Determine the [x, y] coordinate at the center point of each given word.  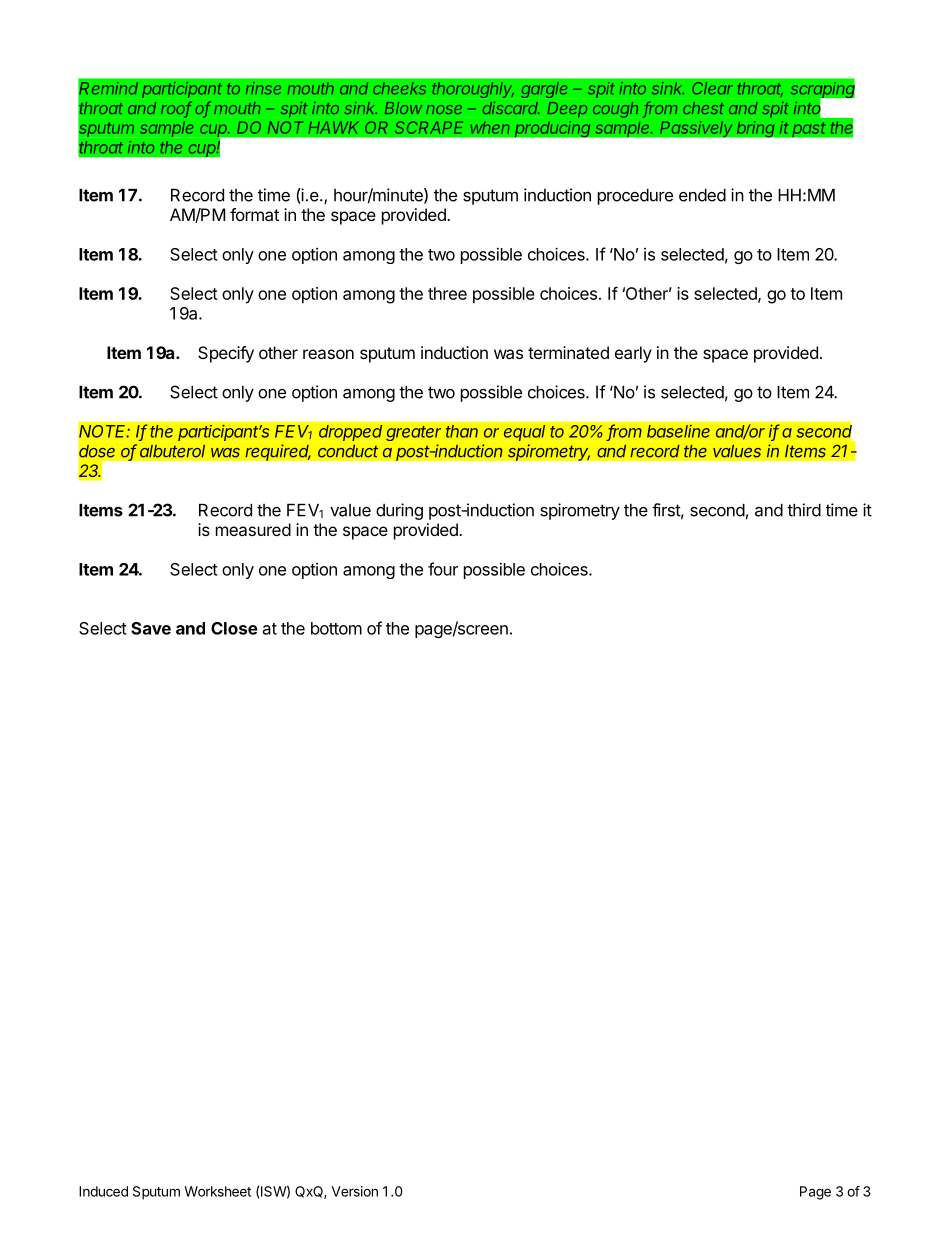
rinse [263, 88]
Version [355, 1191]
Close [234, 628]
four [443, 569]
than [462, 431]
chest [703, 108]
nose [444, 109]
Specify [226, 354]
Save [151, 628]
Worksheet [217, 1191]
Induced [103, 1191]
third [804, 510]
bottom [336, 628]
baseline [678, 431]
